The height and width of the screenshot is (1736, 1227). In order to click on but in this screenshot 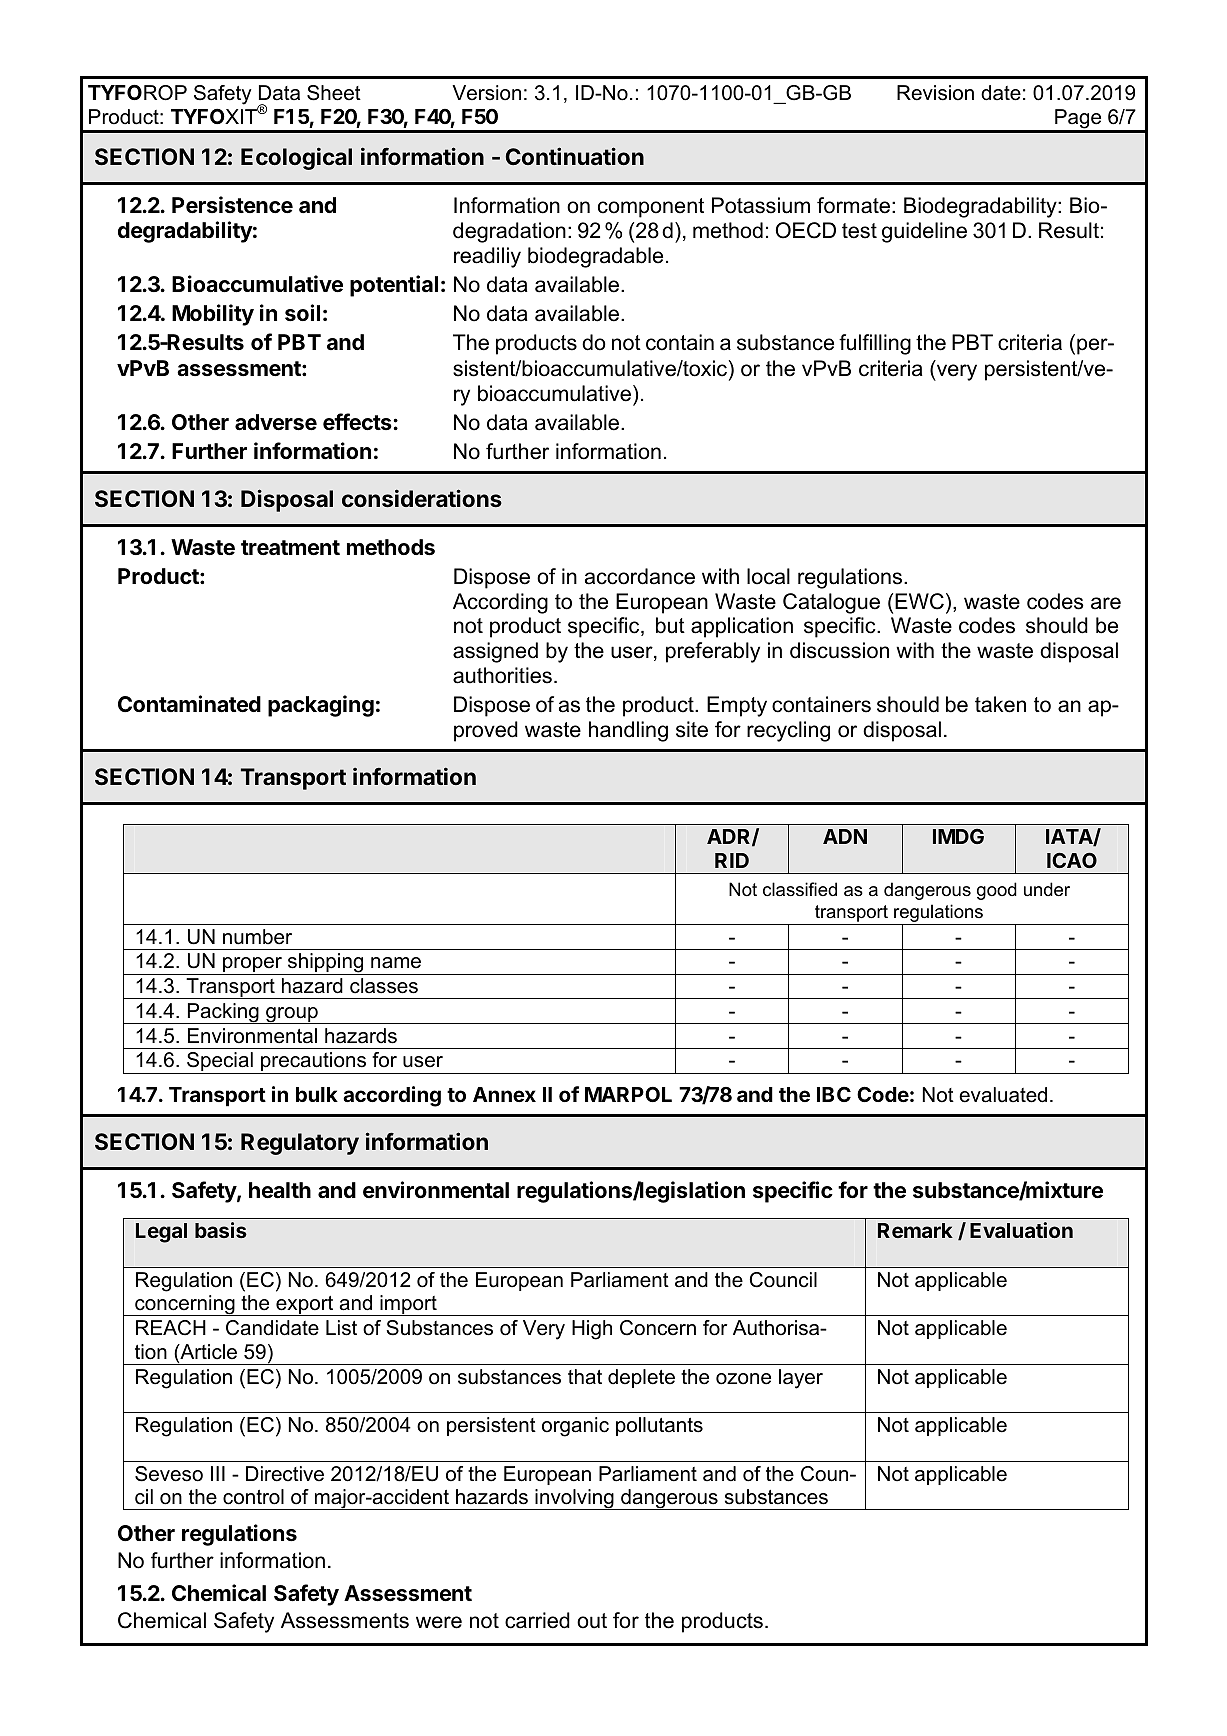, I will do `click(670, 625)`.
